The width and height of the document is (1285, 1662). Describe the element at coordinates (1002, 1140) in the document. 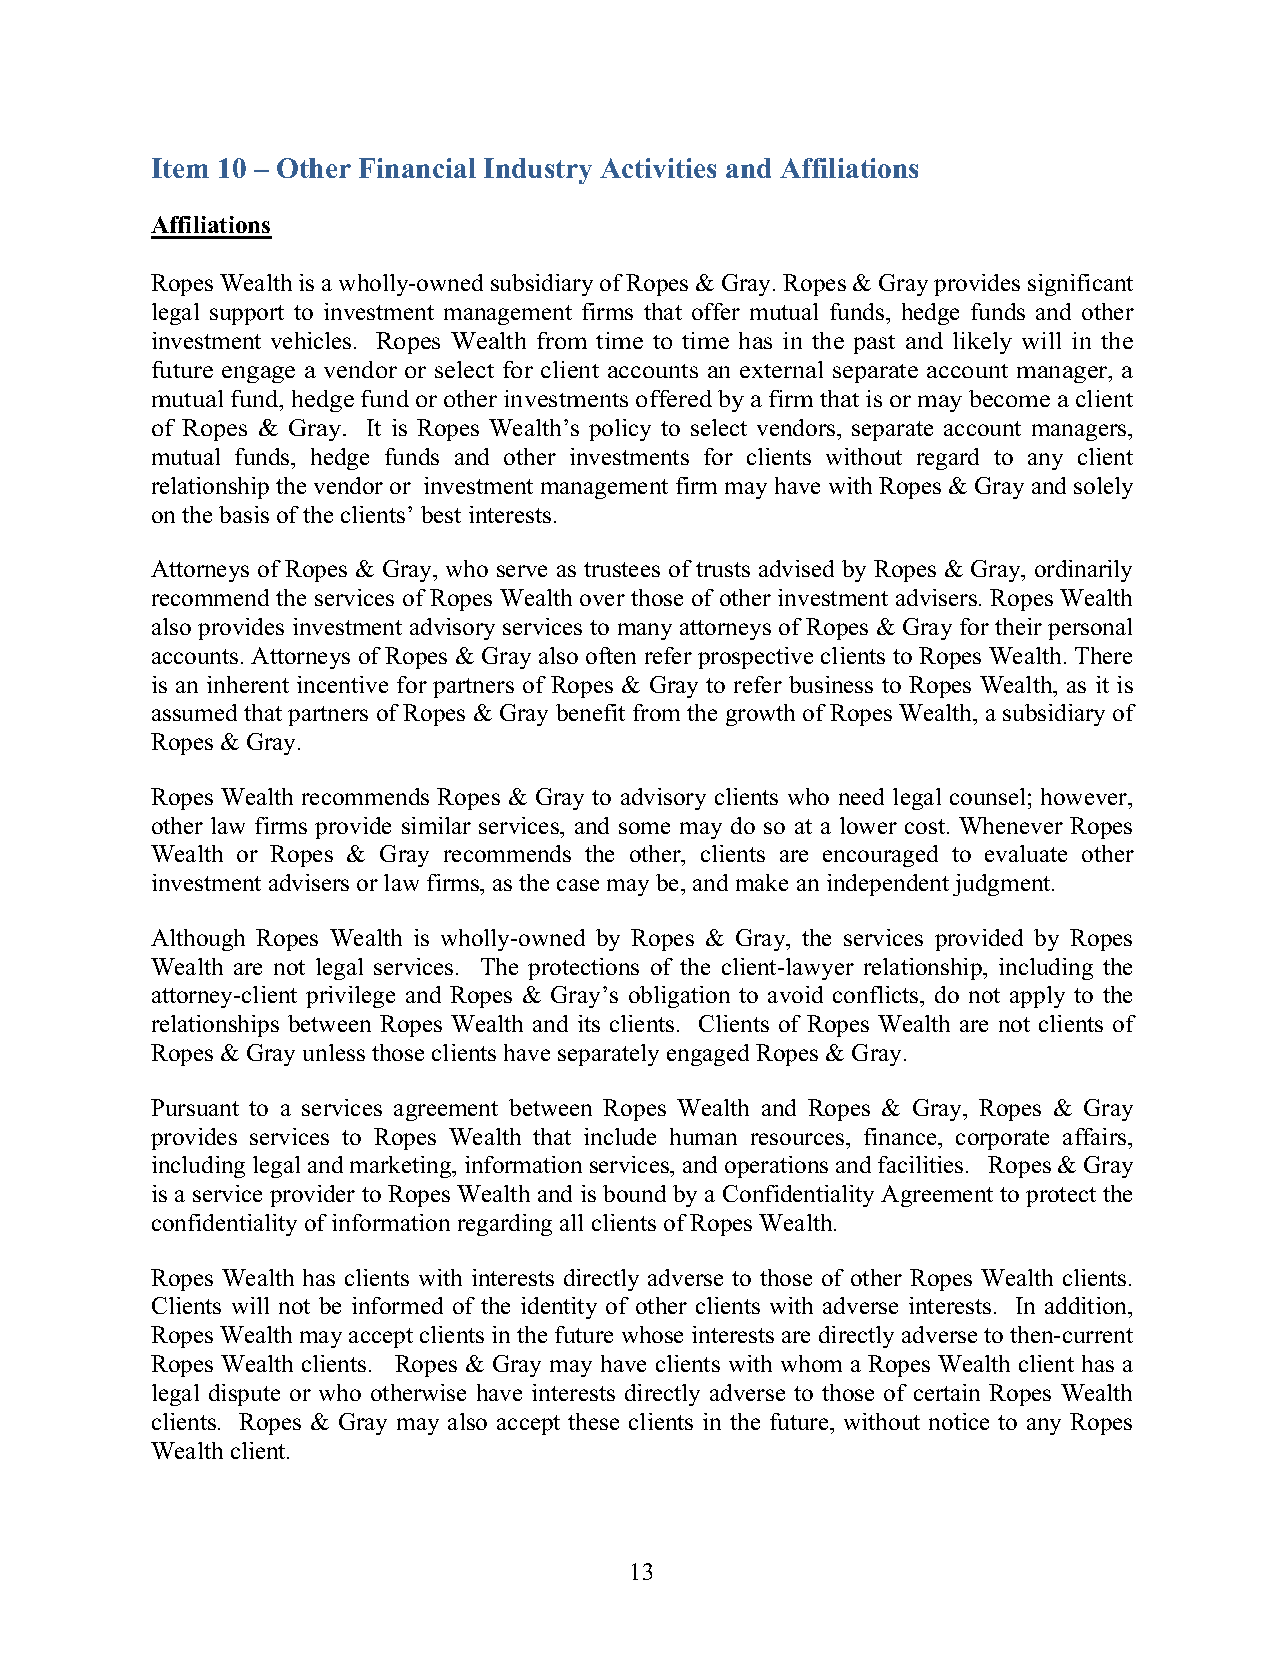

I see `corporate` at that location.
